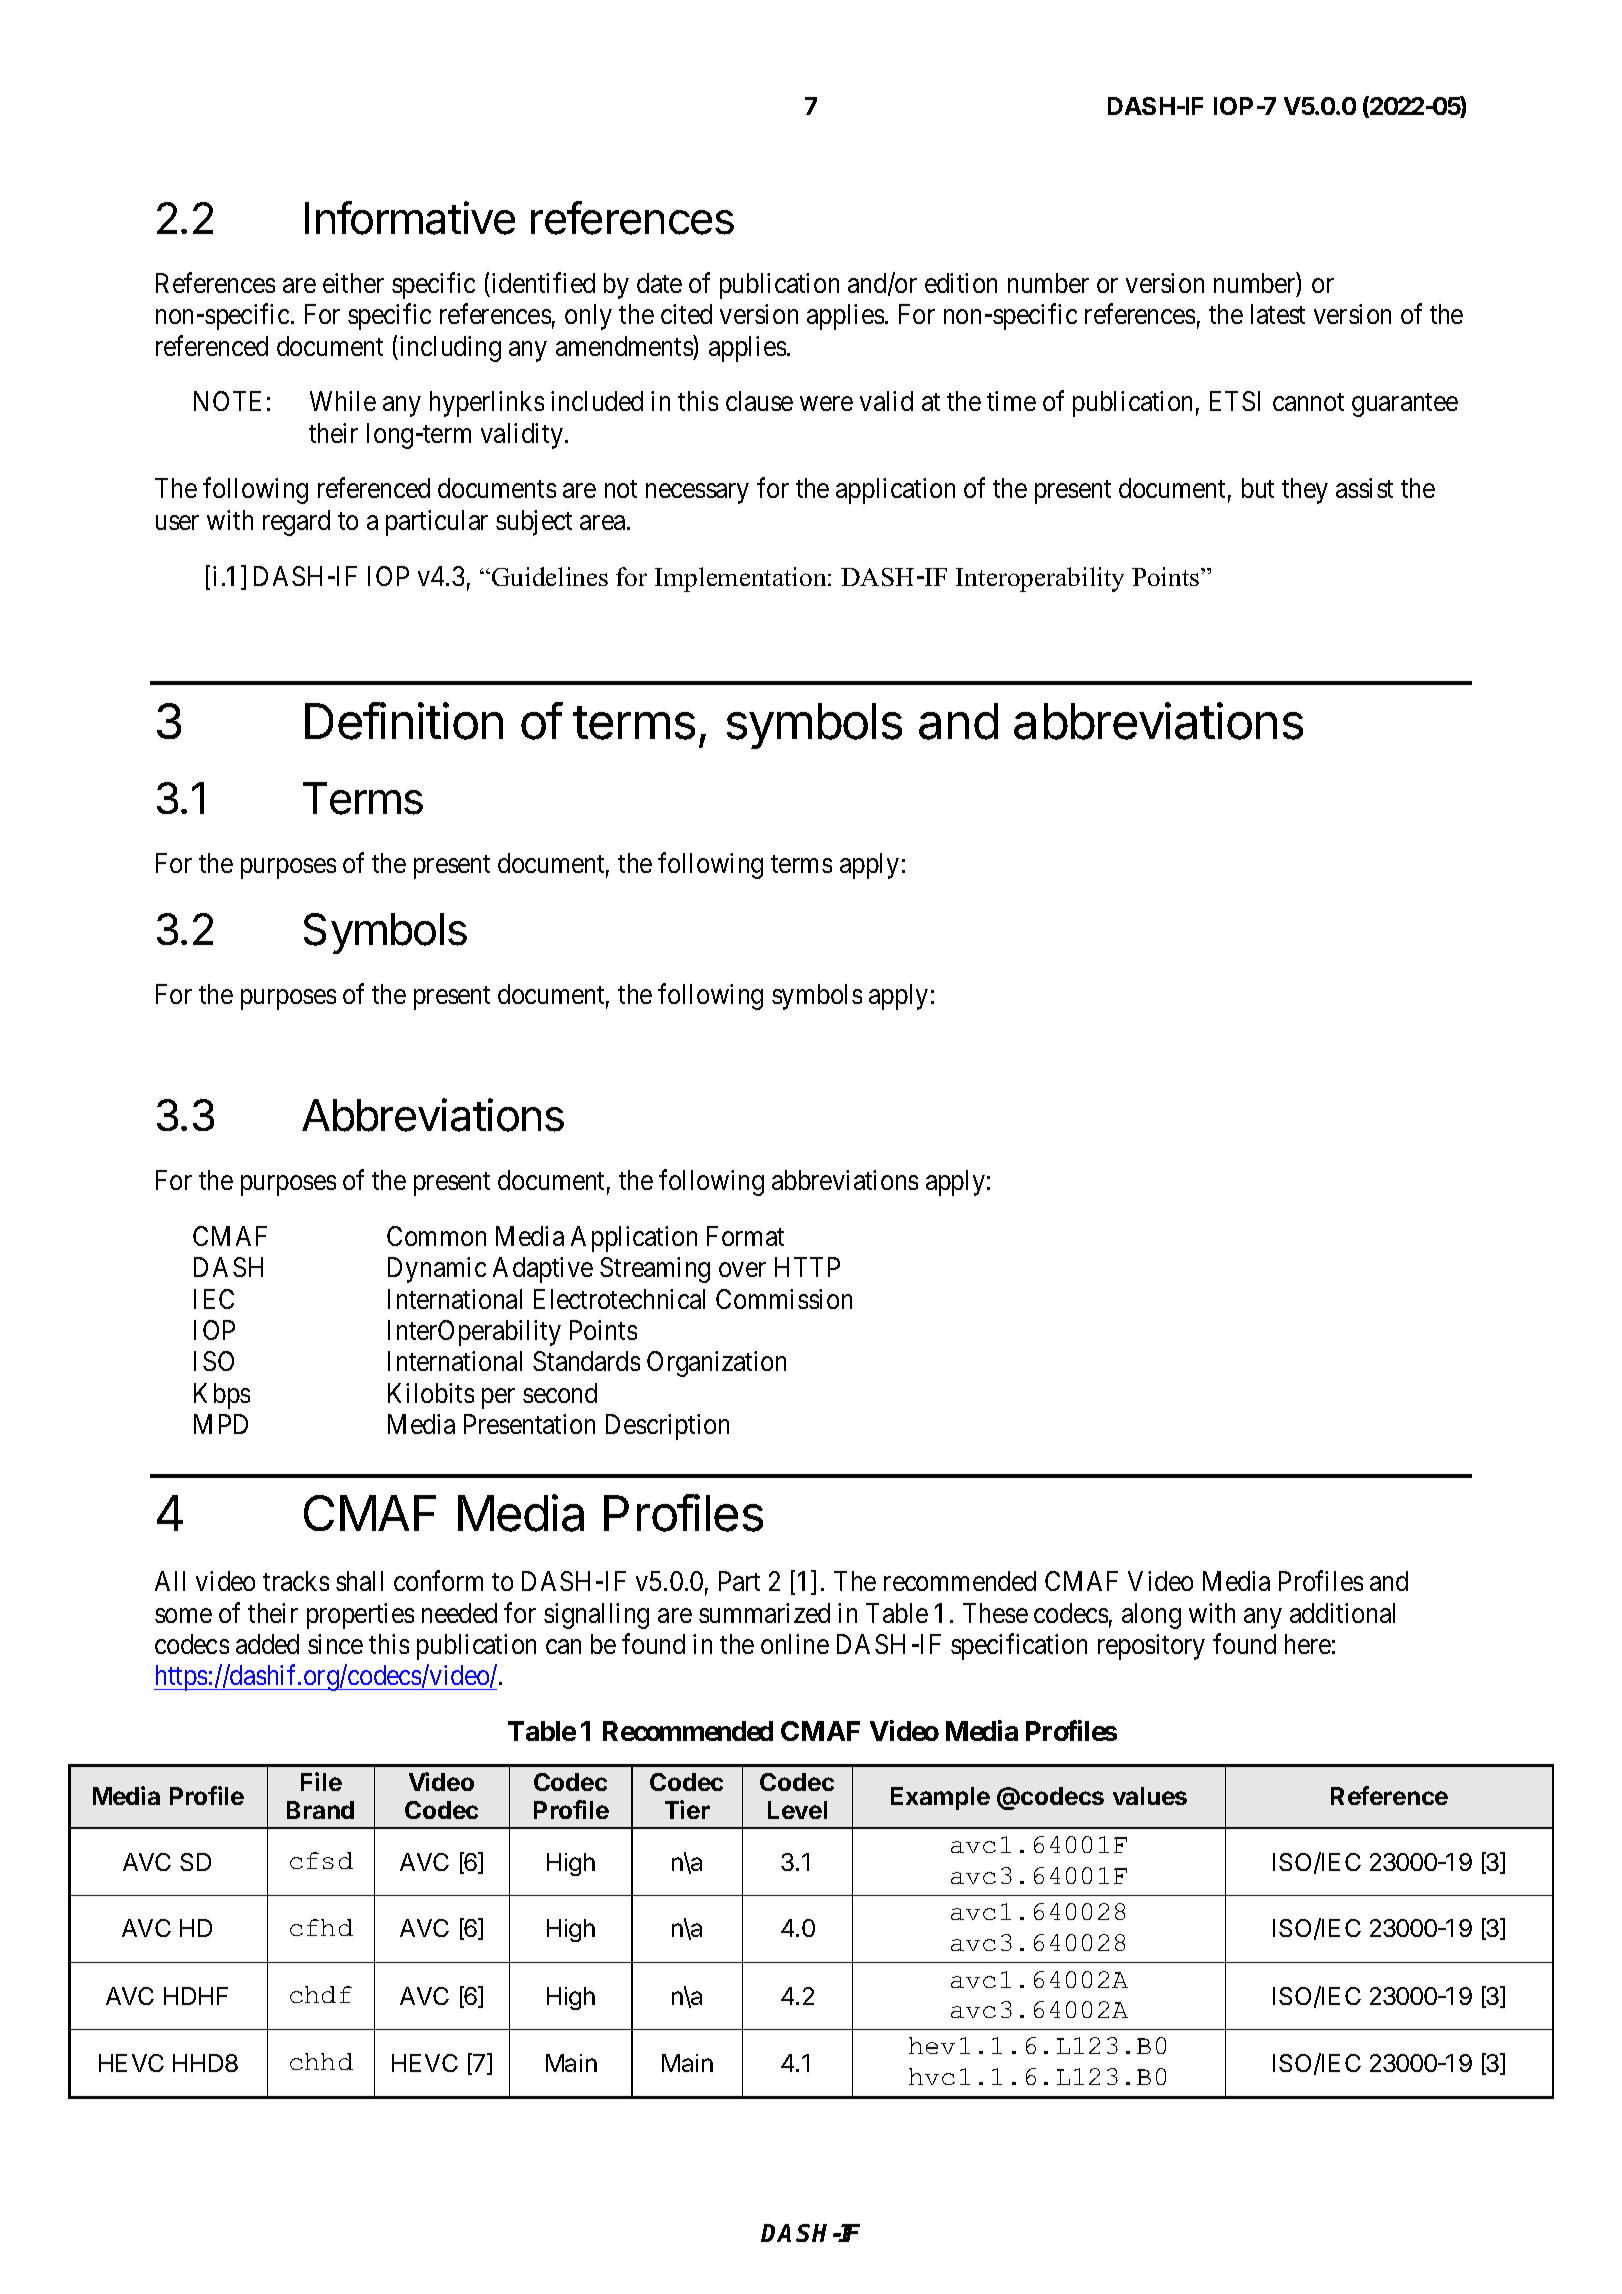 The image size is (1622, 2294). What do you see at coordinates (437, 1270) in the image?
I see `Dynamic` at bounding box center [437, 1270].
